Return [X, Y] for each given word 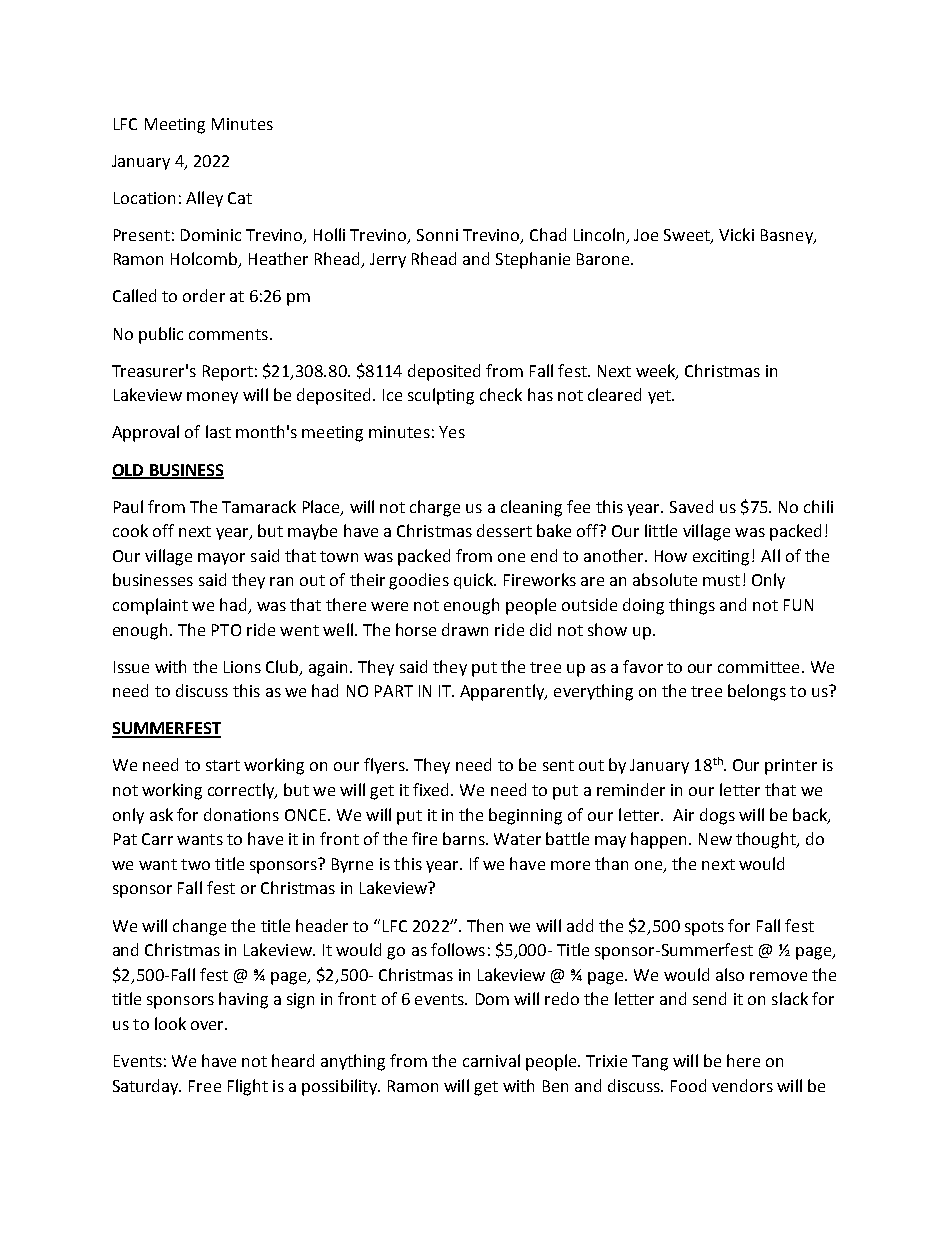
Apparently [503, 692]
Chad [548, 234]
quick [475, 581]
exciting [721, 558]
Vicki [736, 234]
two [195, 864]
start [223, 765]
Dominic [211, 235]
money [212, 398]
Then [485, 925]
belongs [757, 692]
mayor [221, 559]
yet [660, 397]
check [501, 394]
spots [704, 928]
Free [205, 1086]
